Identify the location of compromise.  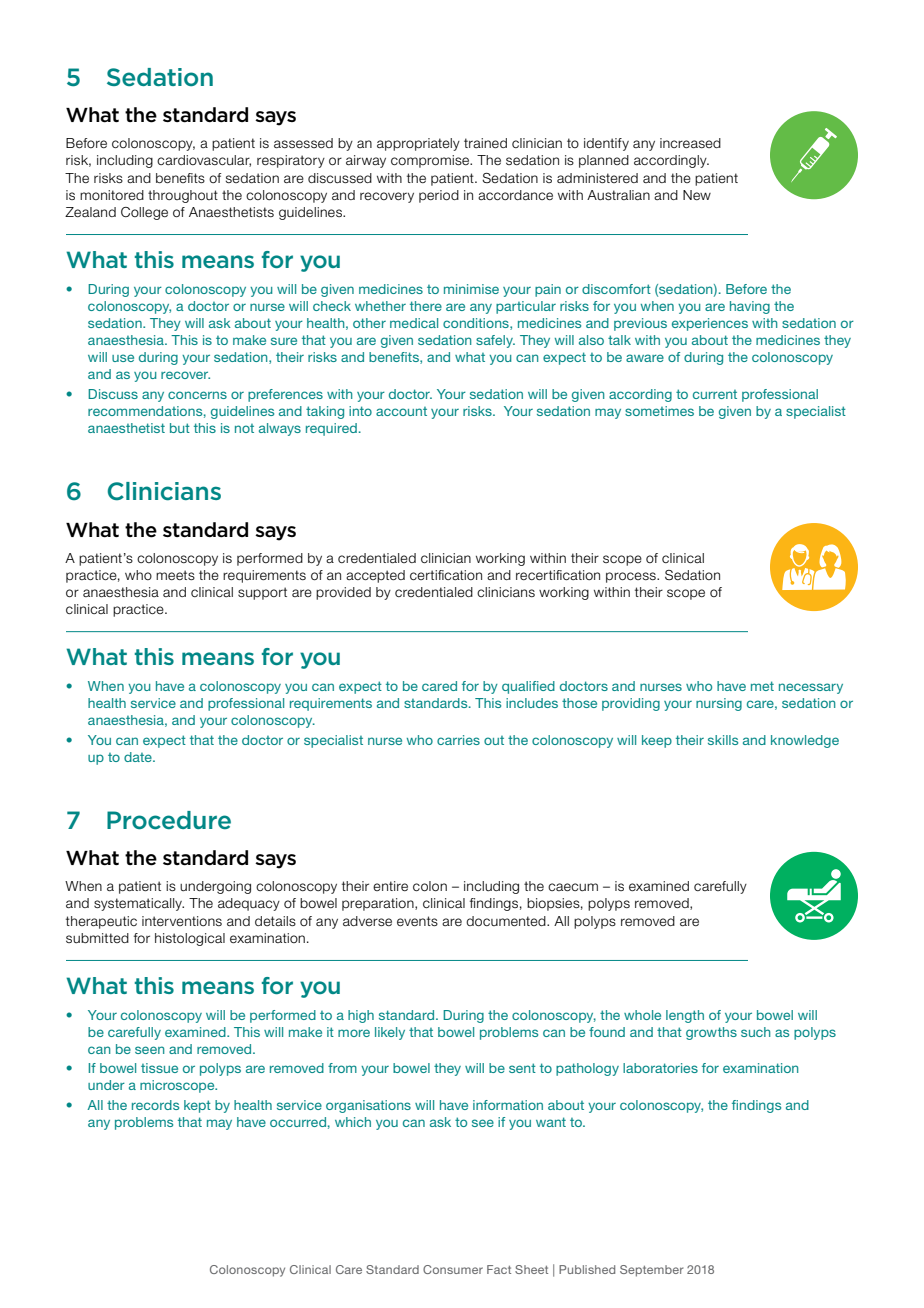
(431, 161).
